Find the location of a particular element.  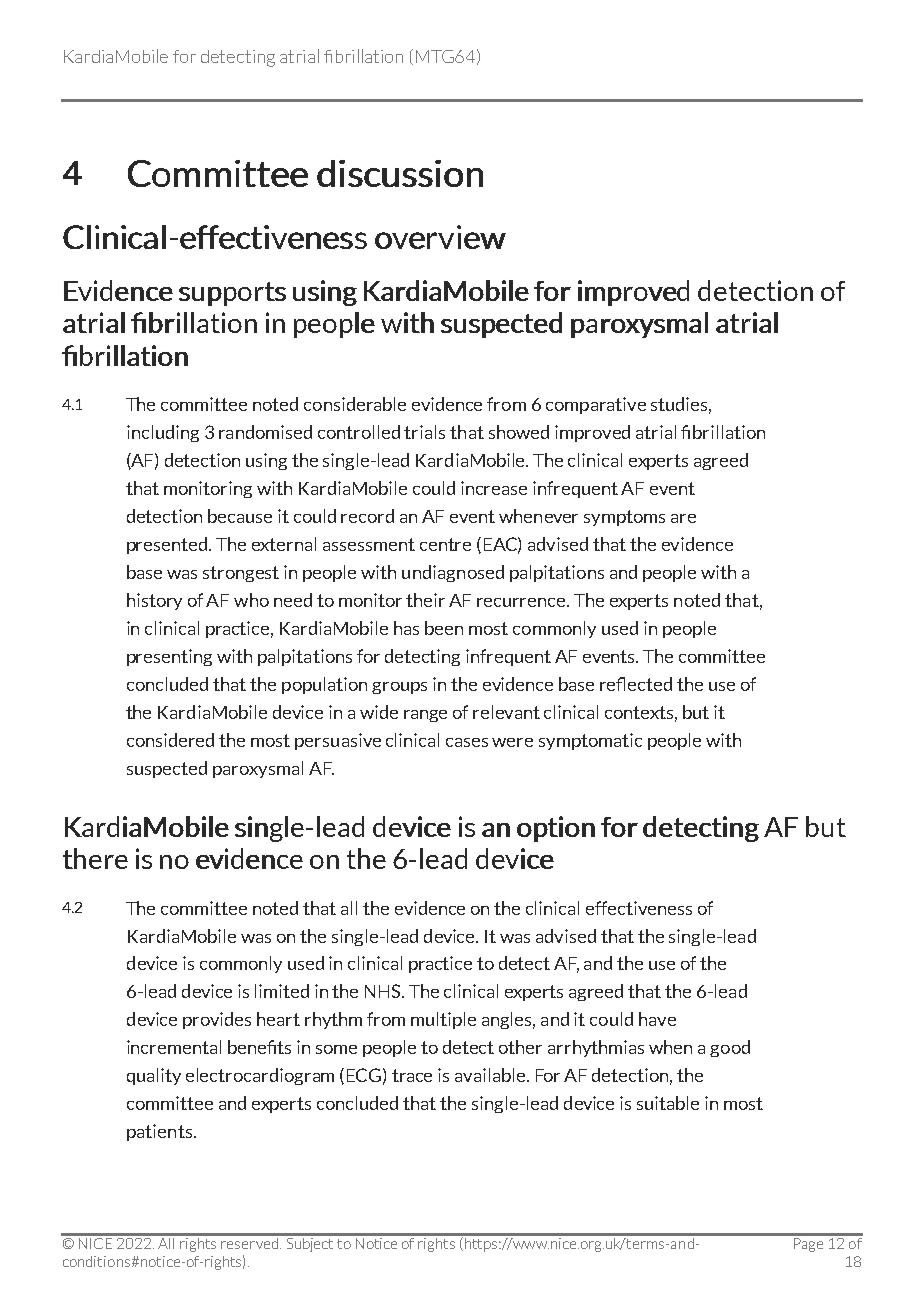

presented is located at coordinates (168, 545).
